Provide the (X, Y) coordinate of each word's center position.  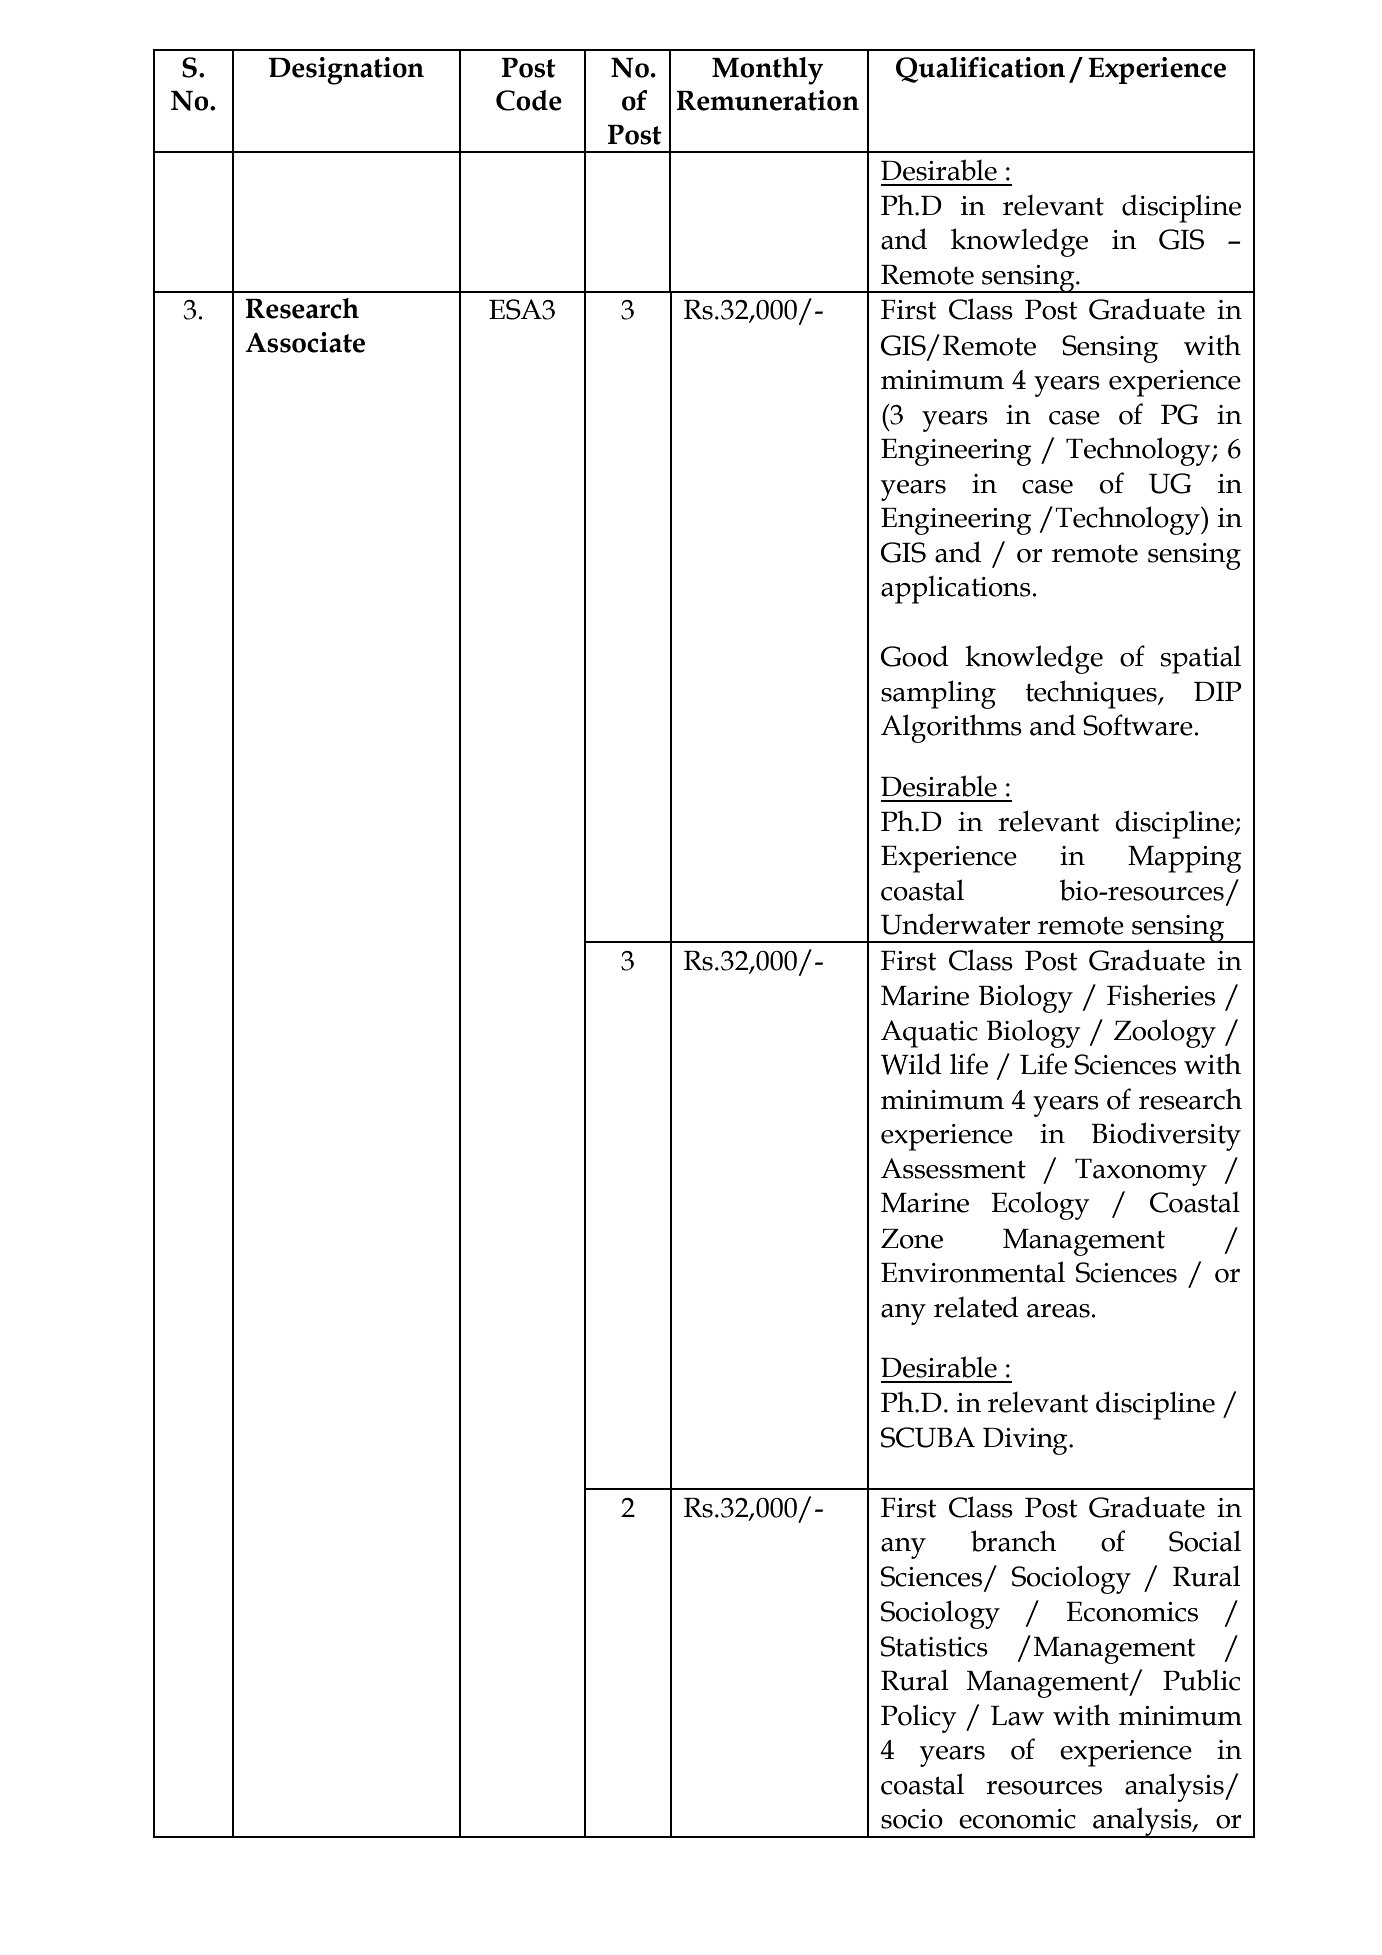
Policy (919, 1718)
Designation (346, 71)
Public (1201, 1680)
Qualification (980, 70)
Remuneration (768, 100)
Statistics (934, 1646)
